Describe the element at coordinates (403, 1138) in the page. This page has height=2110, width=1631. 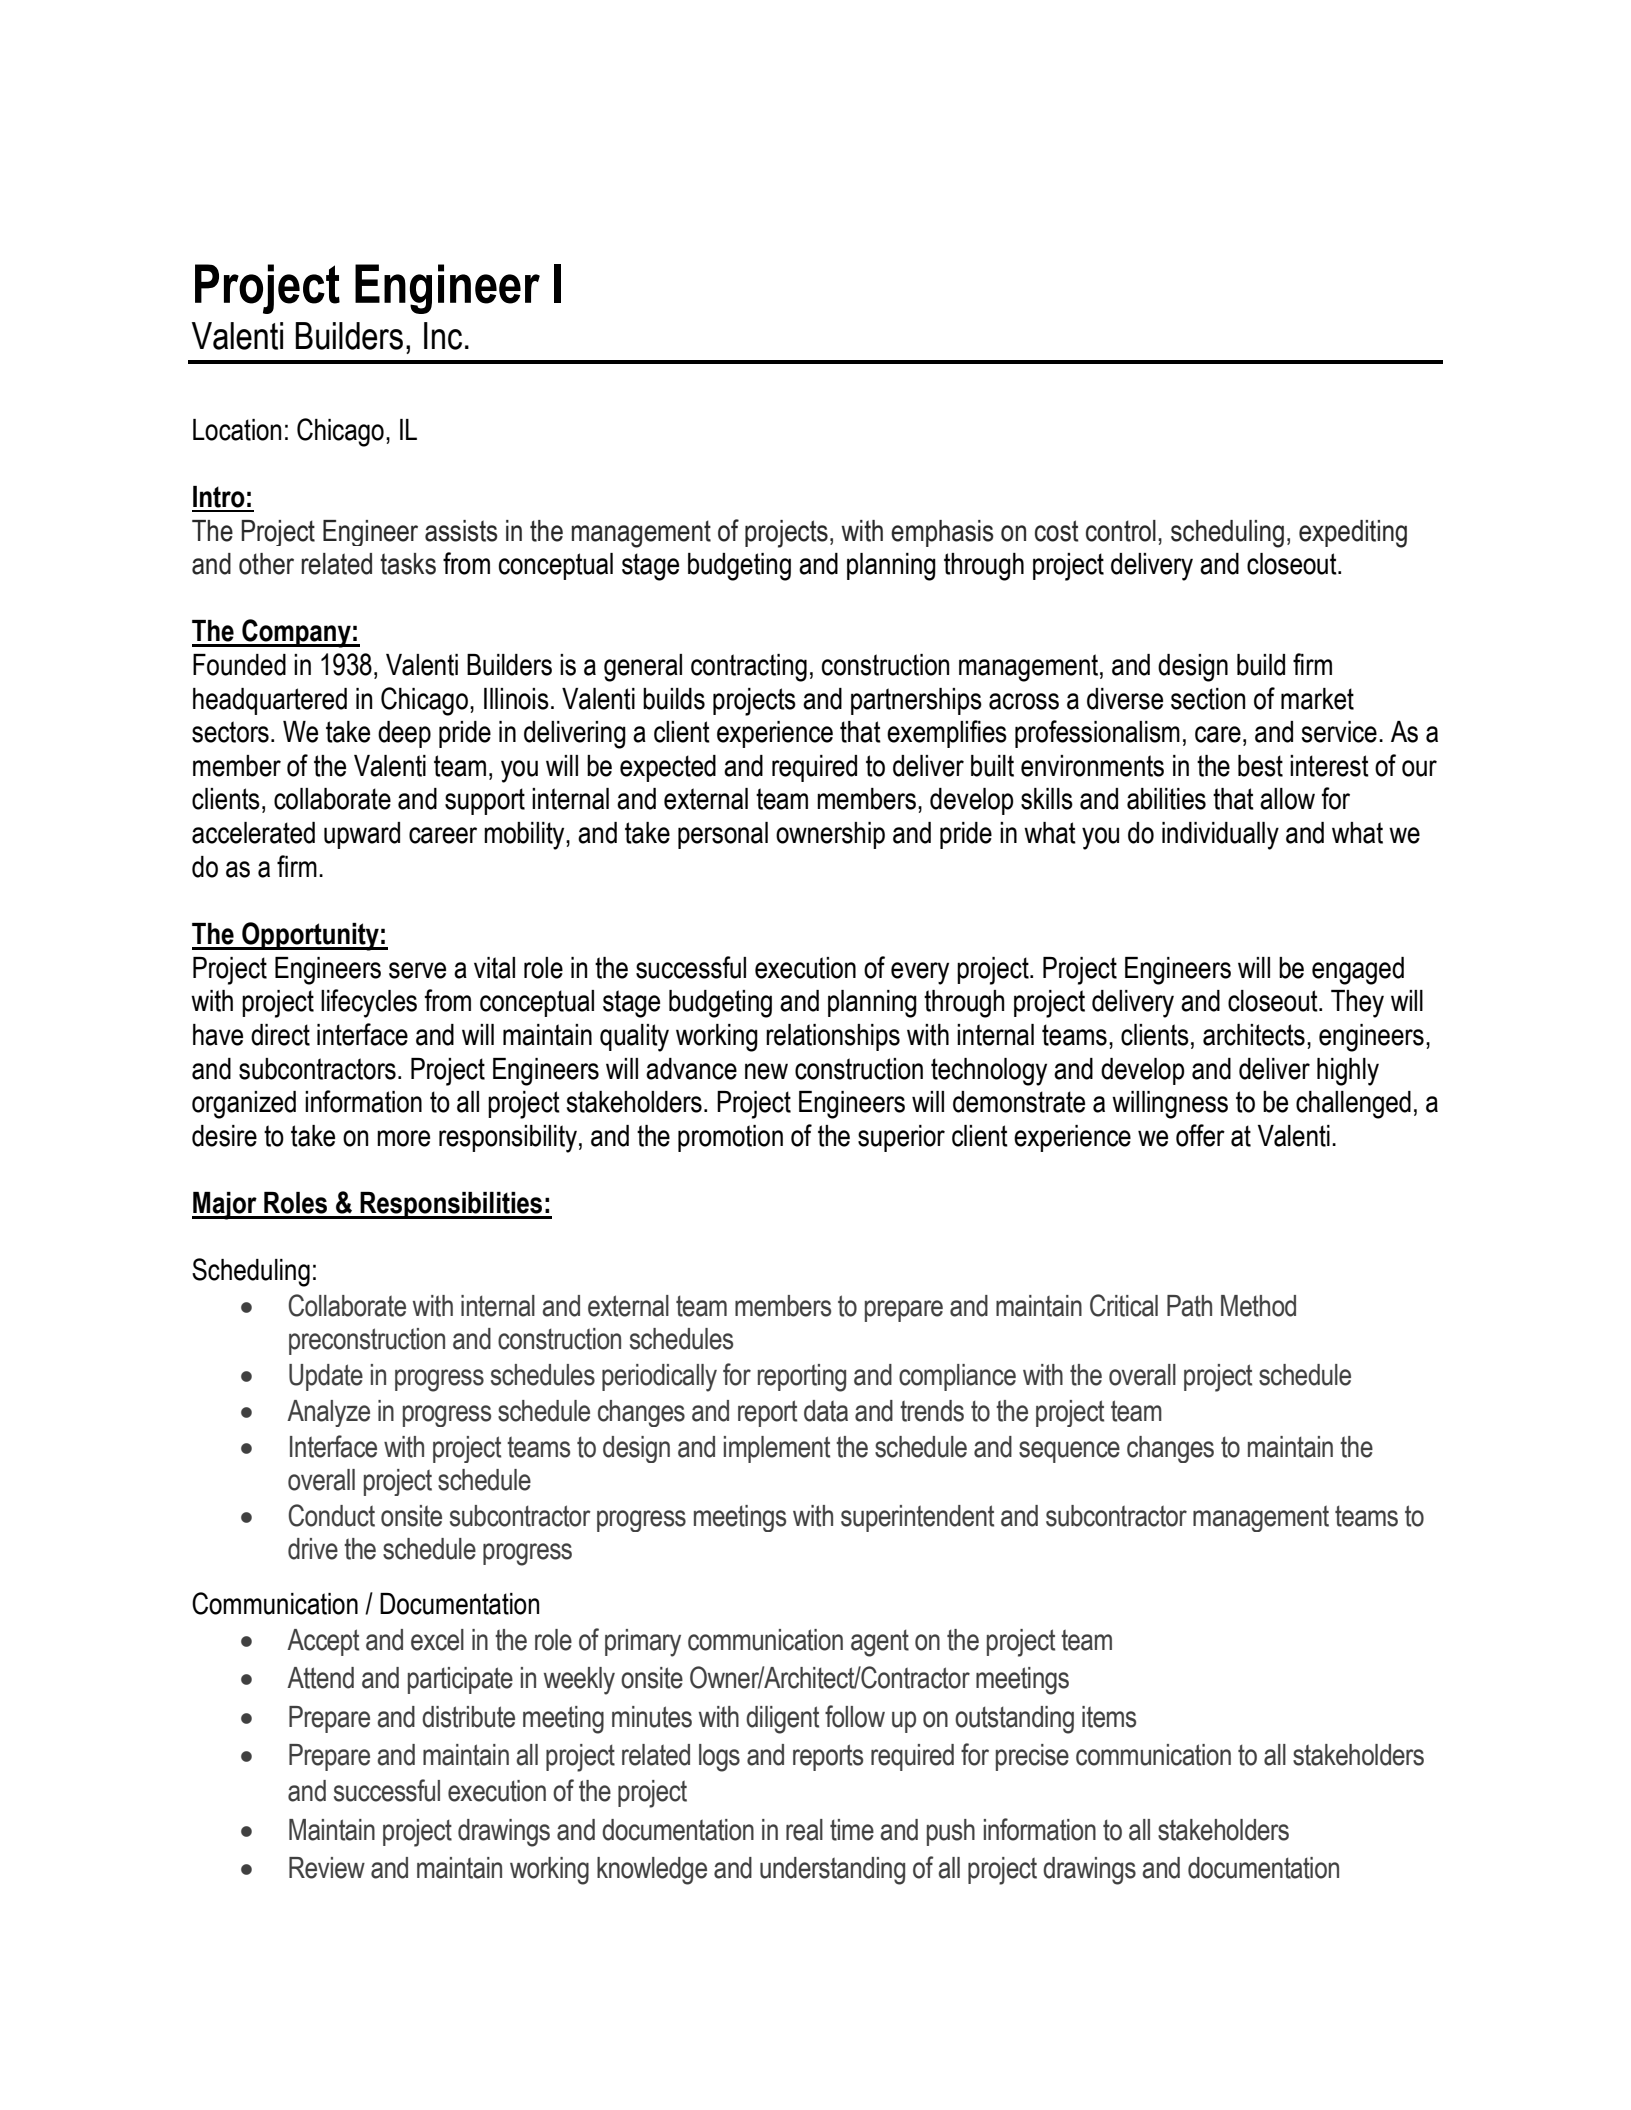
I see `more` at that location.
